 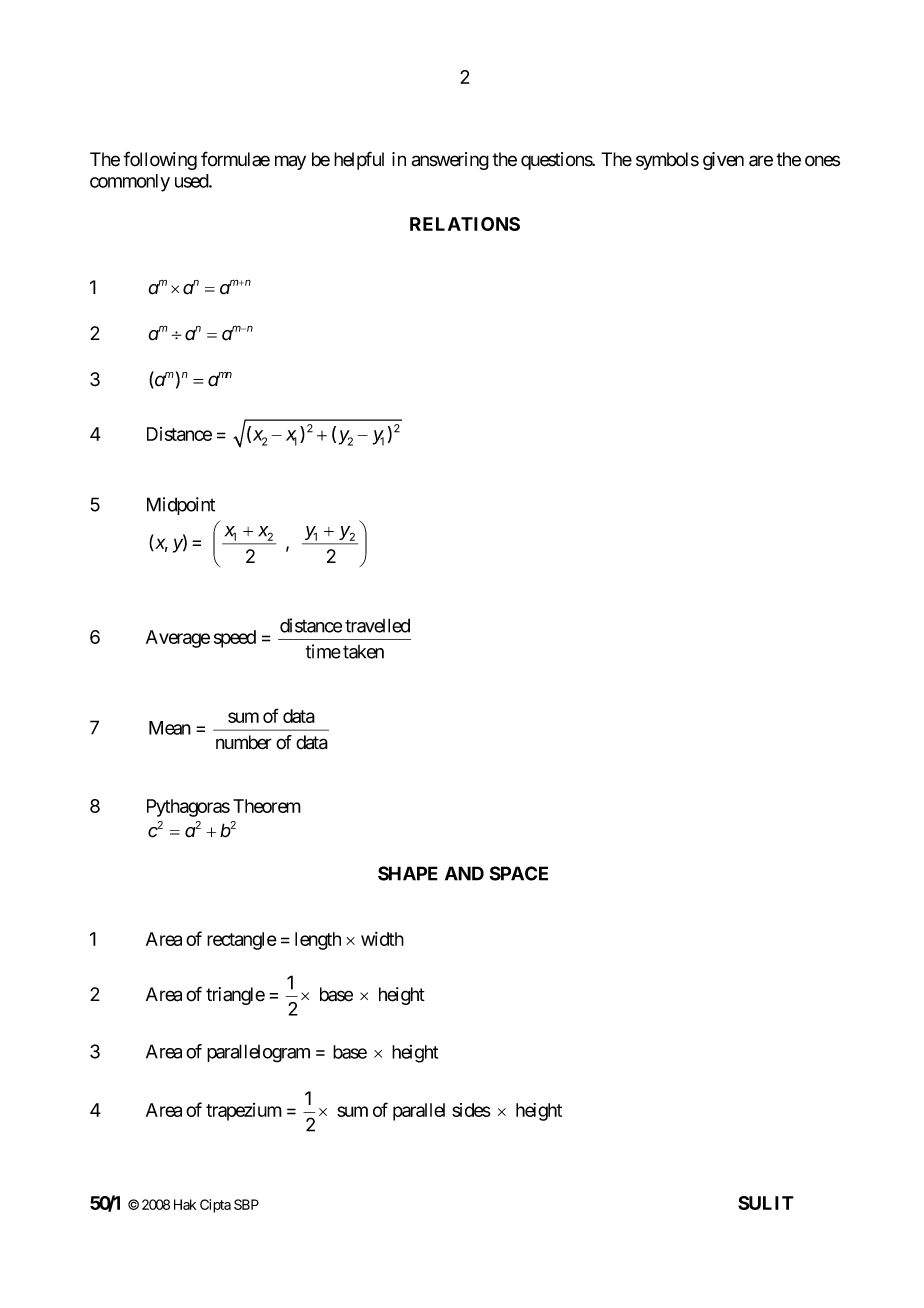 I want to click on answering, so click(x=450, y=161).
